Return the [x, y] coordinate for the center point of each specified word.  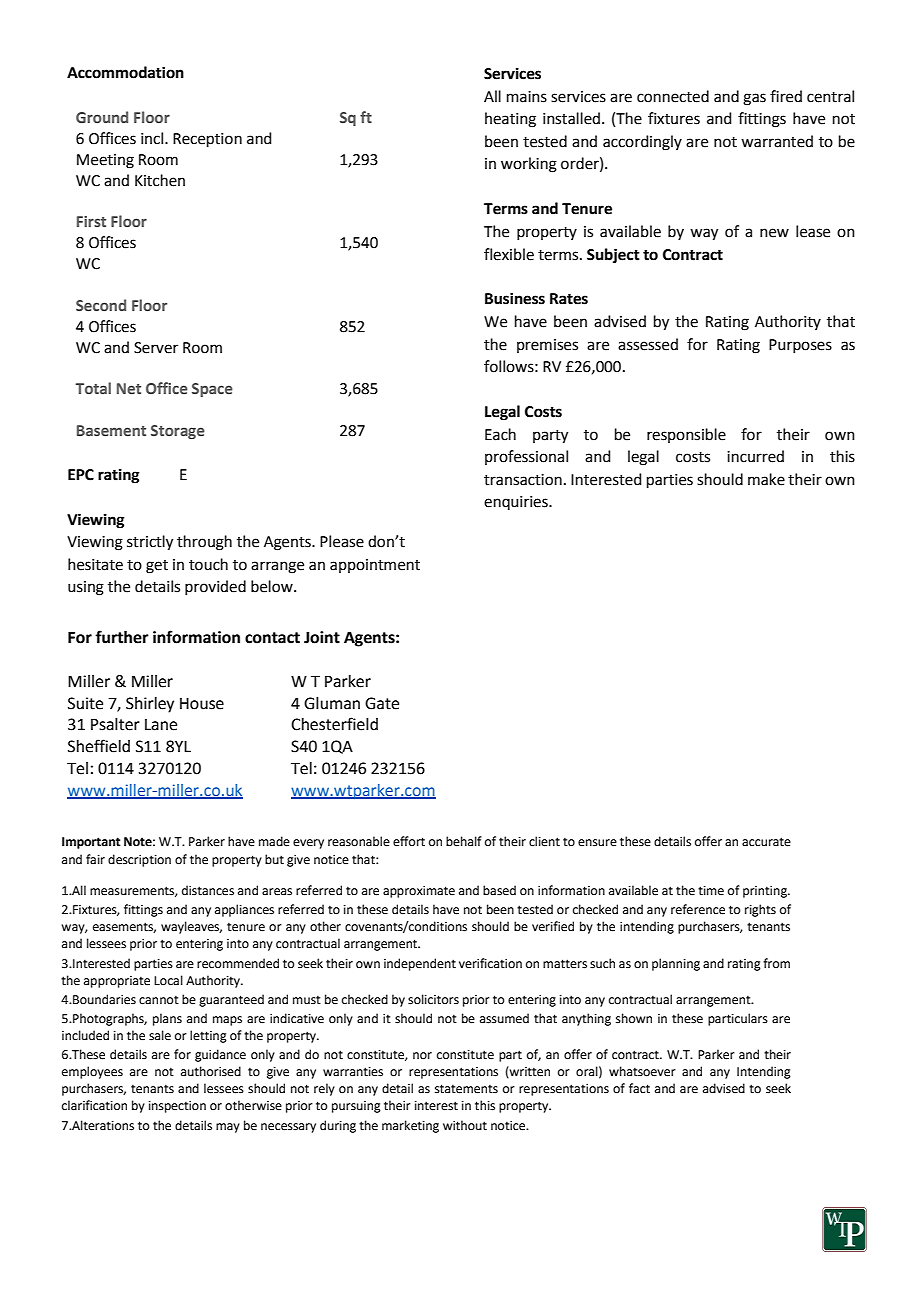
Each [500, 434]
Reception [207, 140]
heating [510, 120]
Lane [161, 725]
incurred [755, 456]
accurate [766, 842]
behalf [464, 841]
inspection [177, 1107]
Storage [178, 432]
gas [754, 99]
